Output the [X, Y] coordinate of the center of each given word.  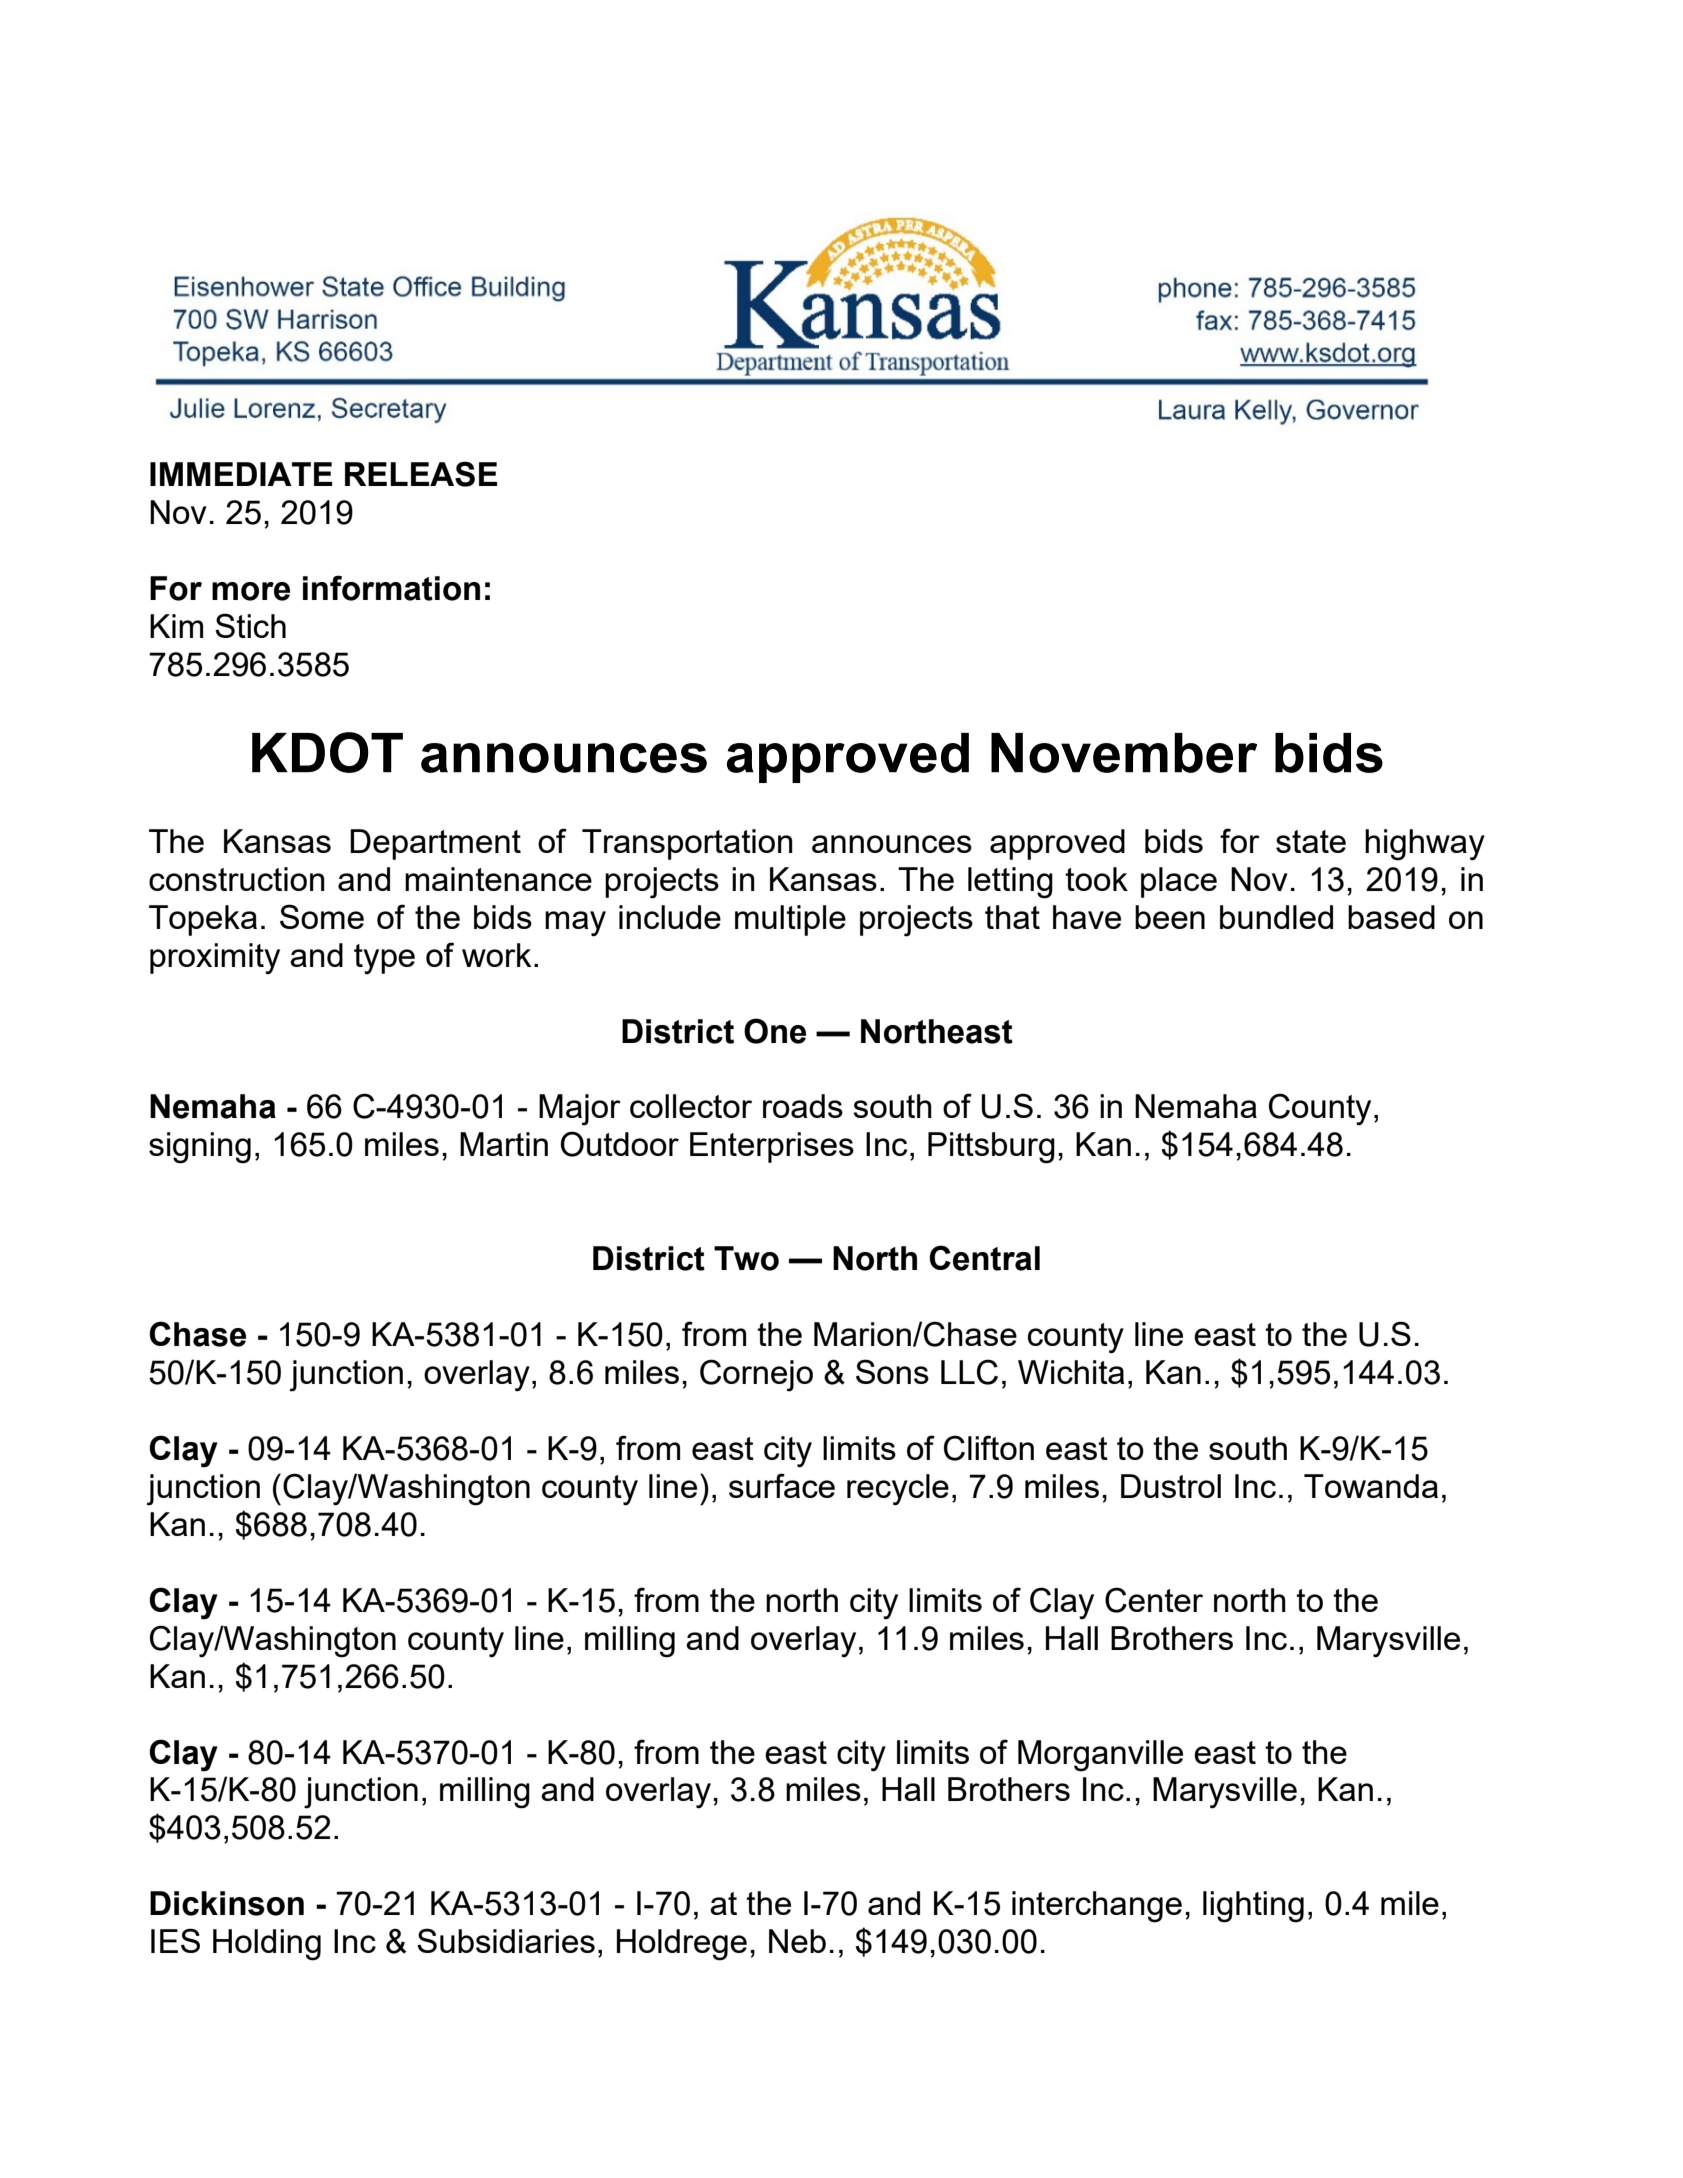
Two [746, 1258]
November [1124, 753]
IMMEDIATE [241, 474]
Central [984, 1258]
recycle [898, 1490]
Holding [267, 1945]
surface [782, 1485]
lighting [1253, 1907]
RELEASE [421, 474]
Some [322, 916]
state [1311, 841]
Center [1154, 1600]
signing [200, 1148]
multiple [790, 920]
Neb [797, 1941]
